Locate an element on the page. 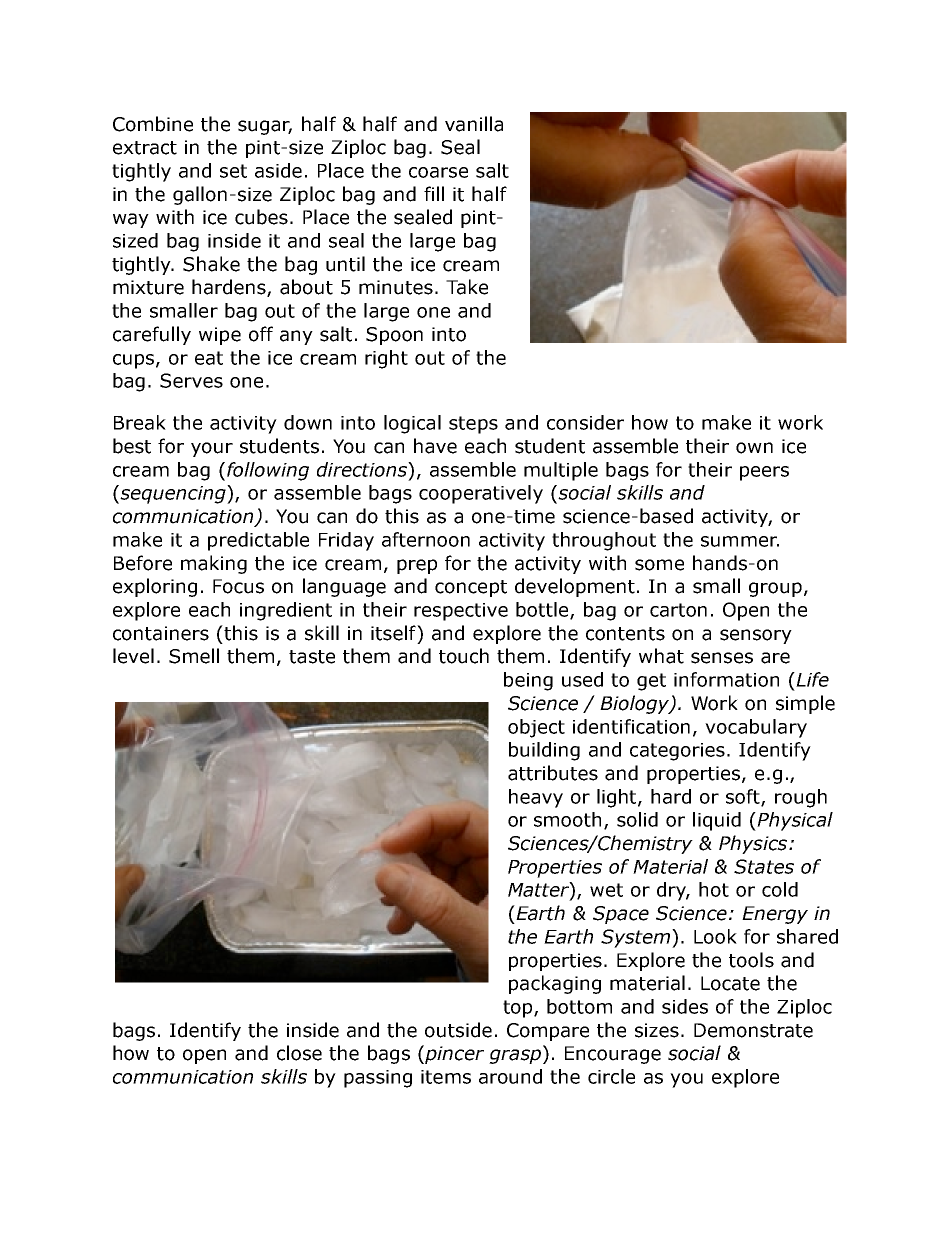 The image size is (952, 1233). fill is located at coordinates (434, 193).
